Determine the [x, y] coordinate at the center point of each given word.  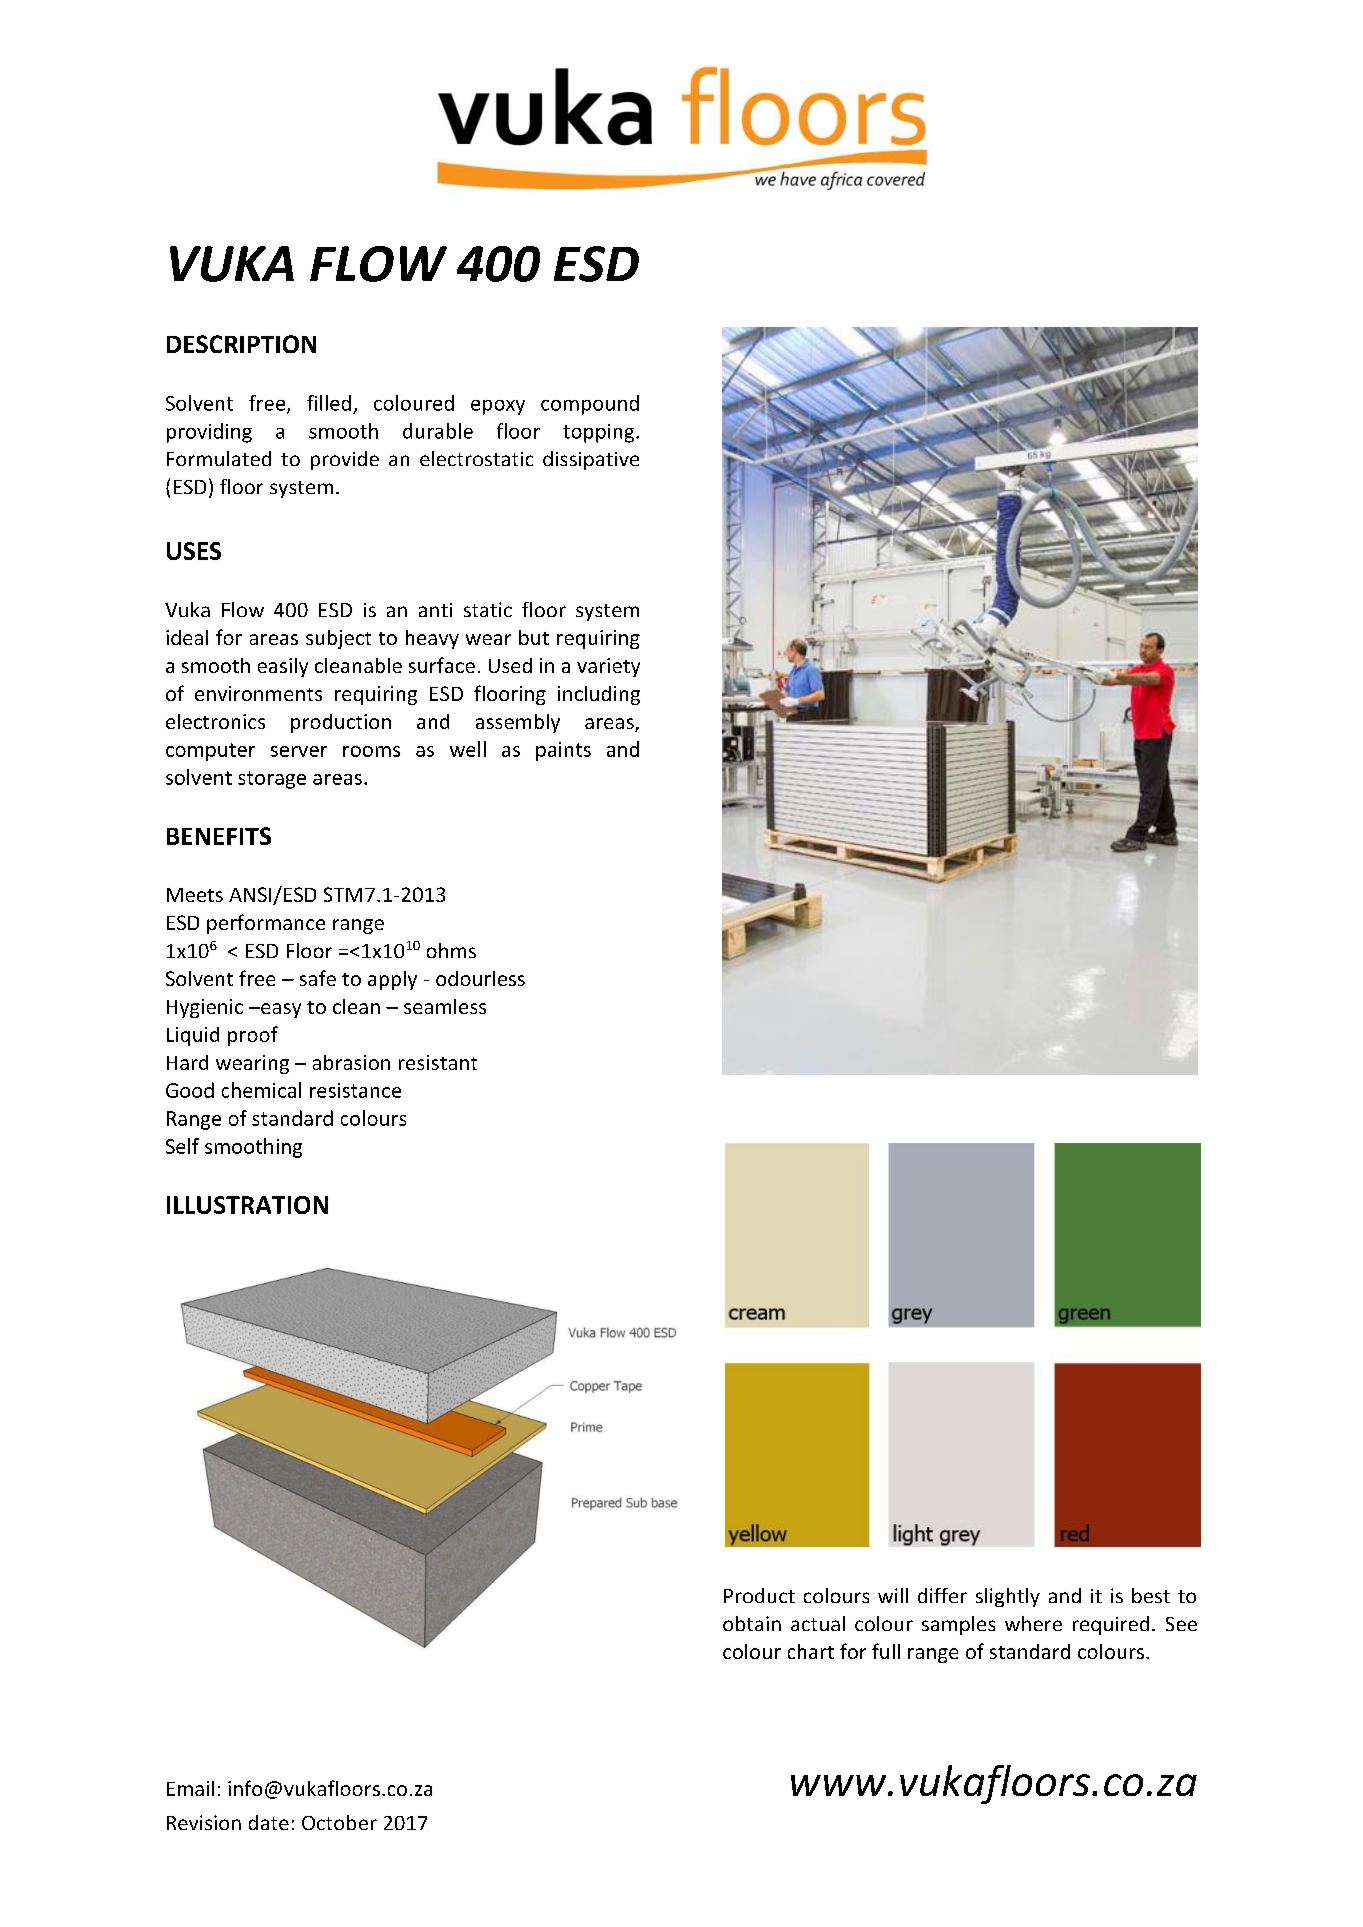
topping [600, 433]
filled [329, 403]
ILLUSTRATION [247, 1205]
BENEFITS [219, 836]
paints [563, 751]
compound [590, 405]
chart [811, 1651]
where [1033, 1623]
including [599, 695]
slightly [1008, 1597]
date [269, 1822]
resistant [438, 1062]
